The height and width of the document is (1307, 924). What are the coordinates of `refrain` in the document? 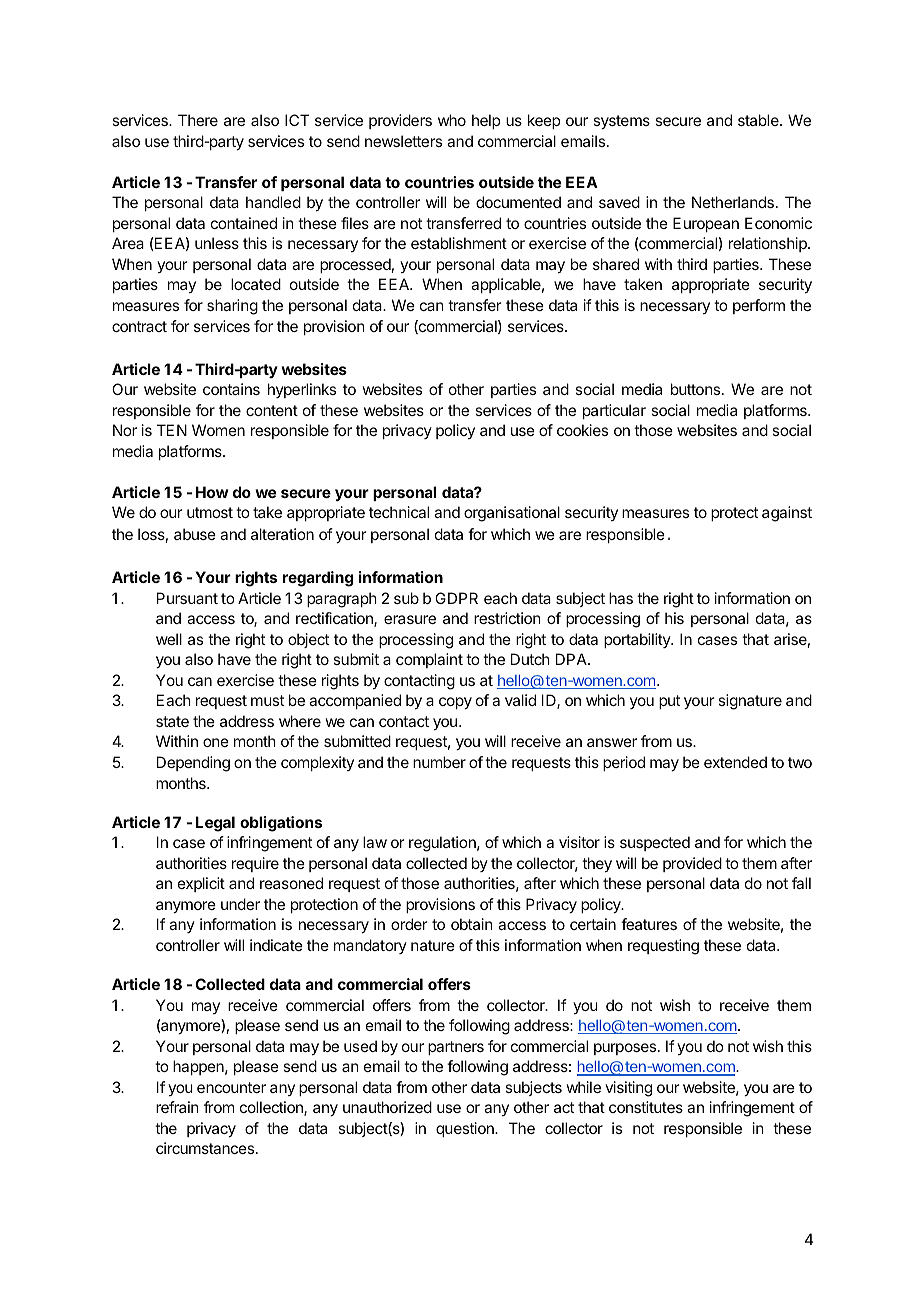 It's located at (177, 1107).
